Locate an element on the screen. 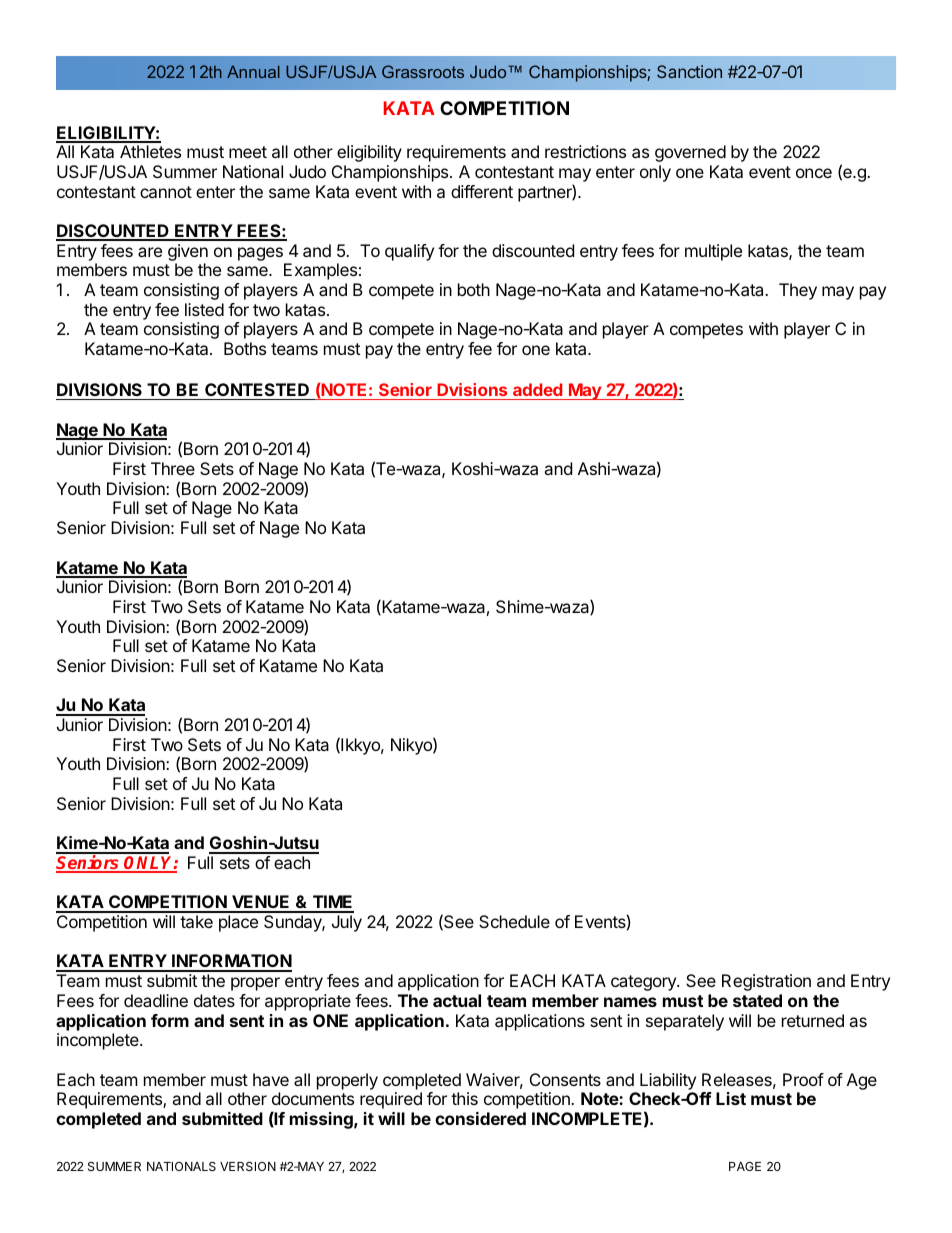 The width and height of the screenshot is (952, 1233). They is located at coordinates (798, 291).
